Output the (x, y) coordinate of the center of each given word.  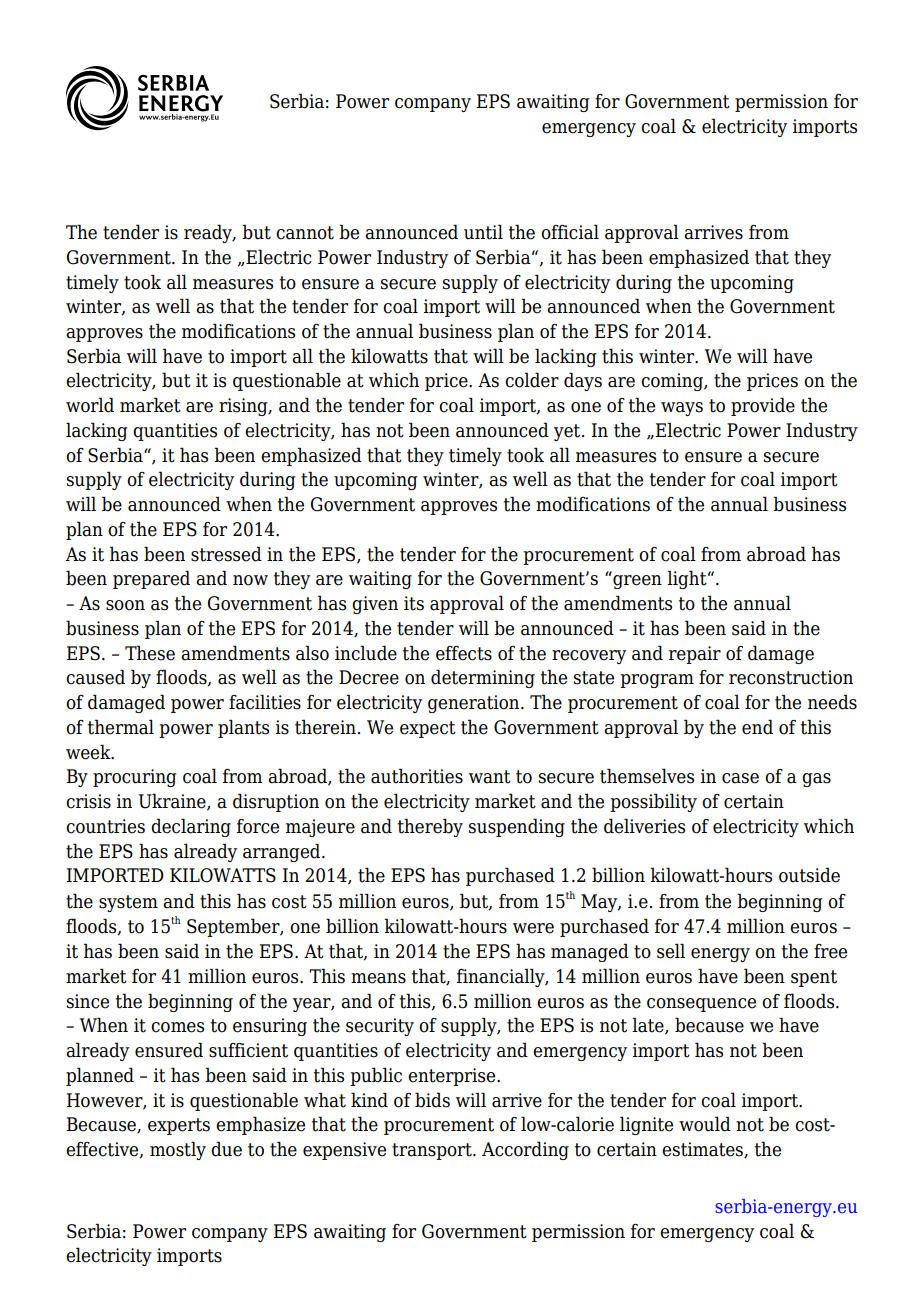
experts (179, 1126)
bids (432, 1100)
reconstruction (791, 677)
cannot (305, 233)
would (705, 1124)
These (150, 653)
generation (475, 704)
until (483, 232)
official (570, 232)
